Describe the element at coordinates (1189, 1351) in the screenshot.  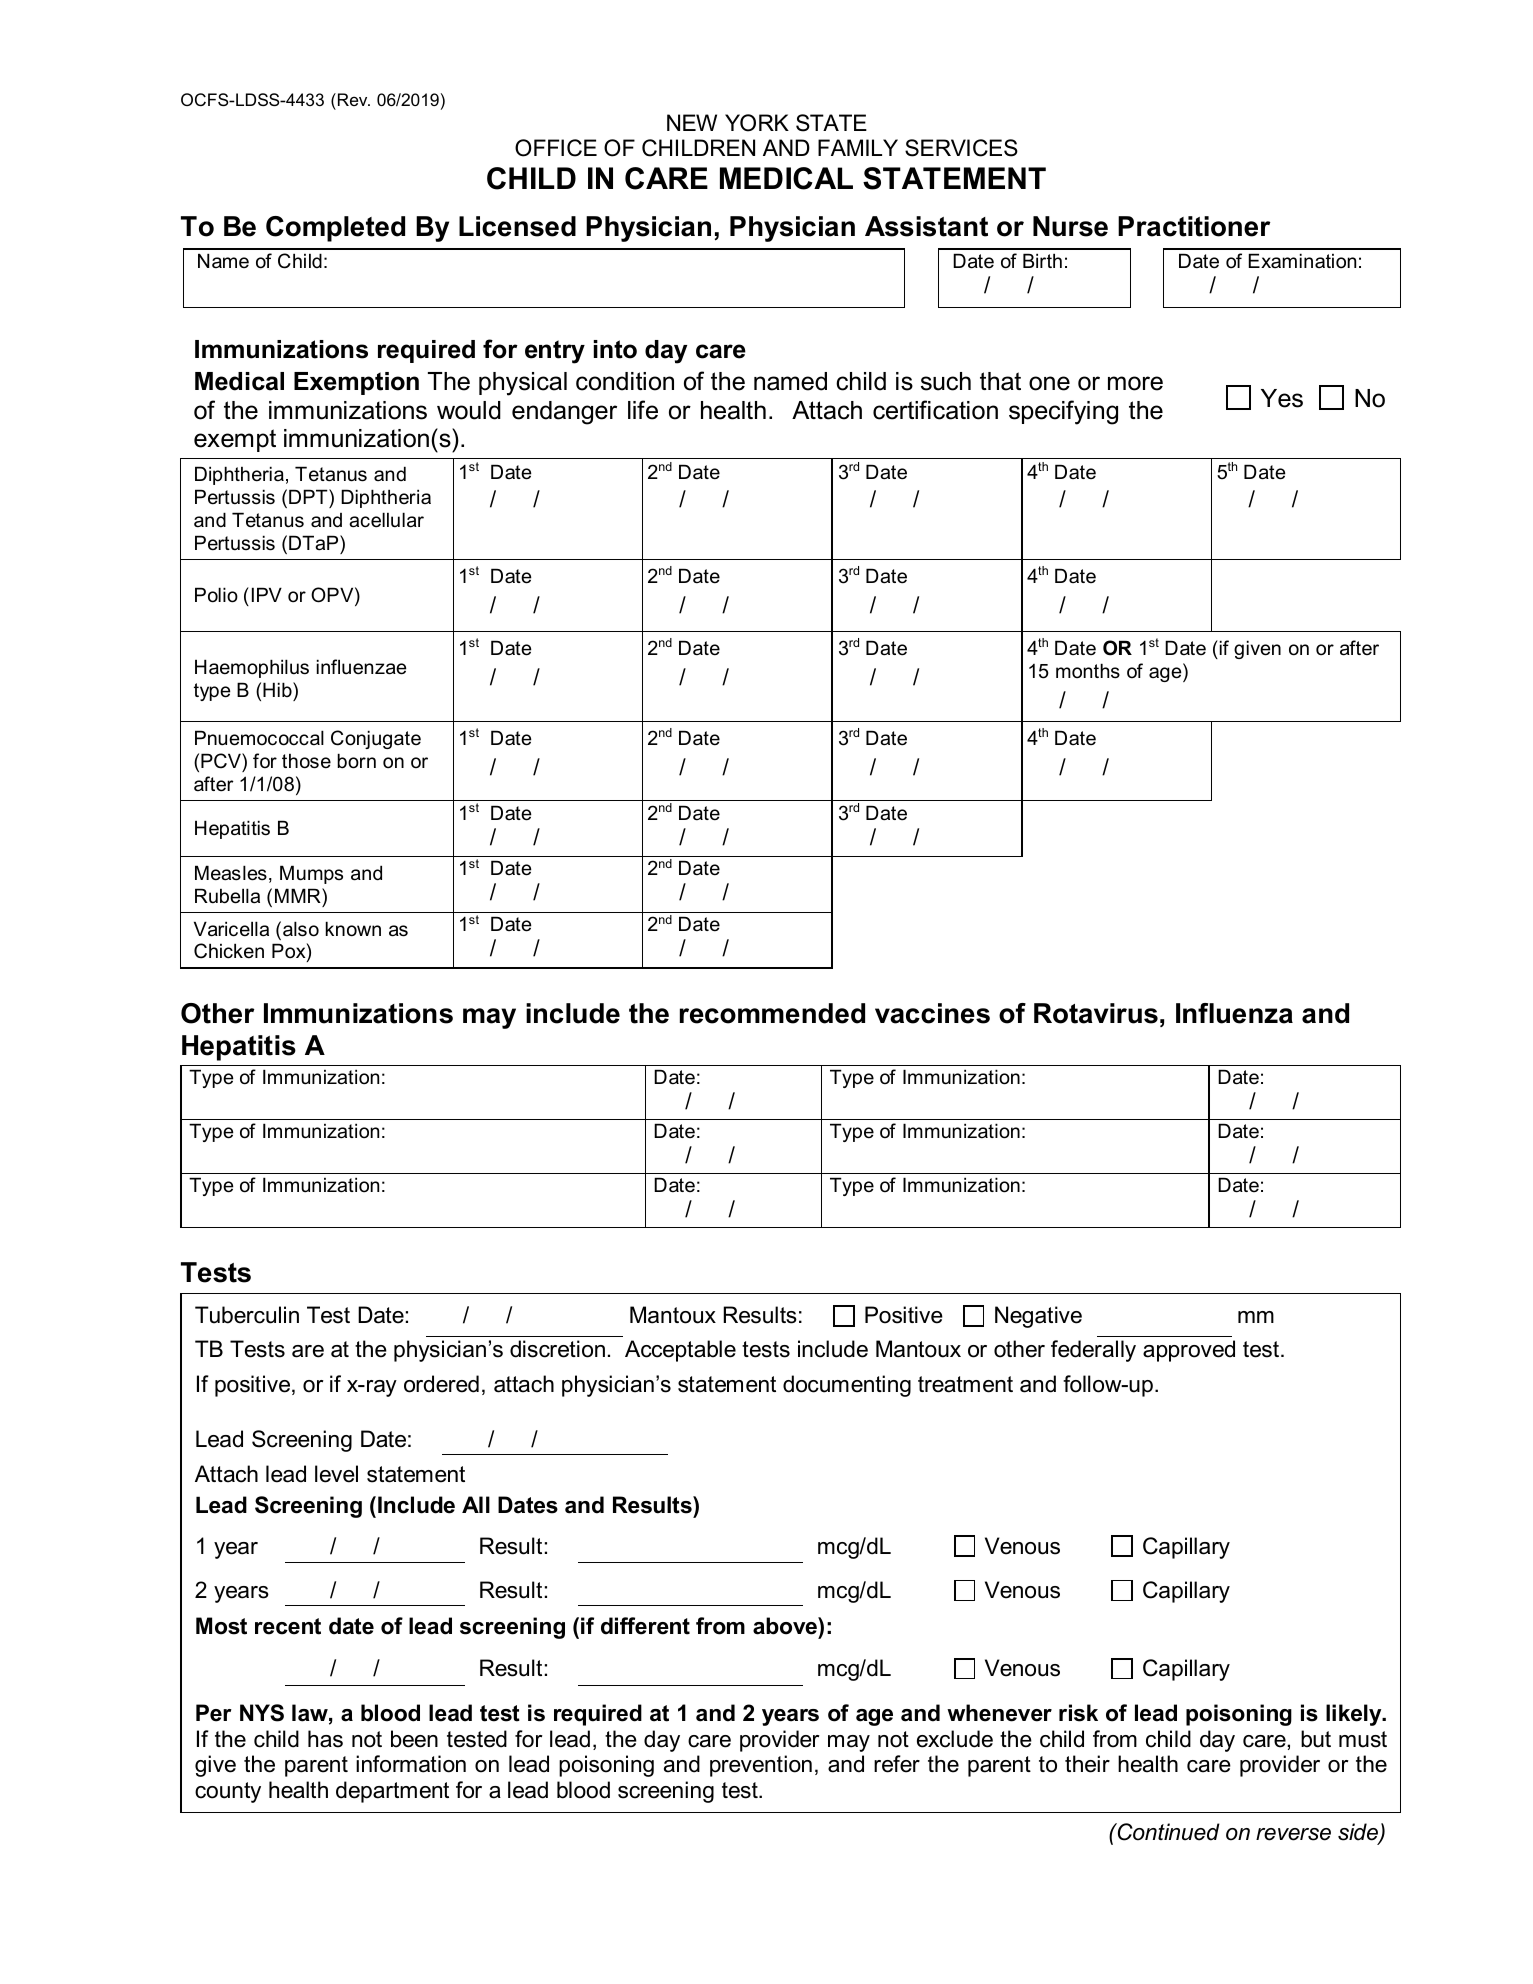
I see `approved` at that location.
